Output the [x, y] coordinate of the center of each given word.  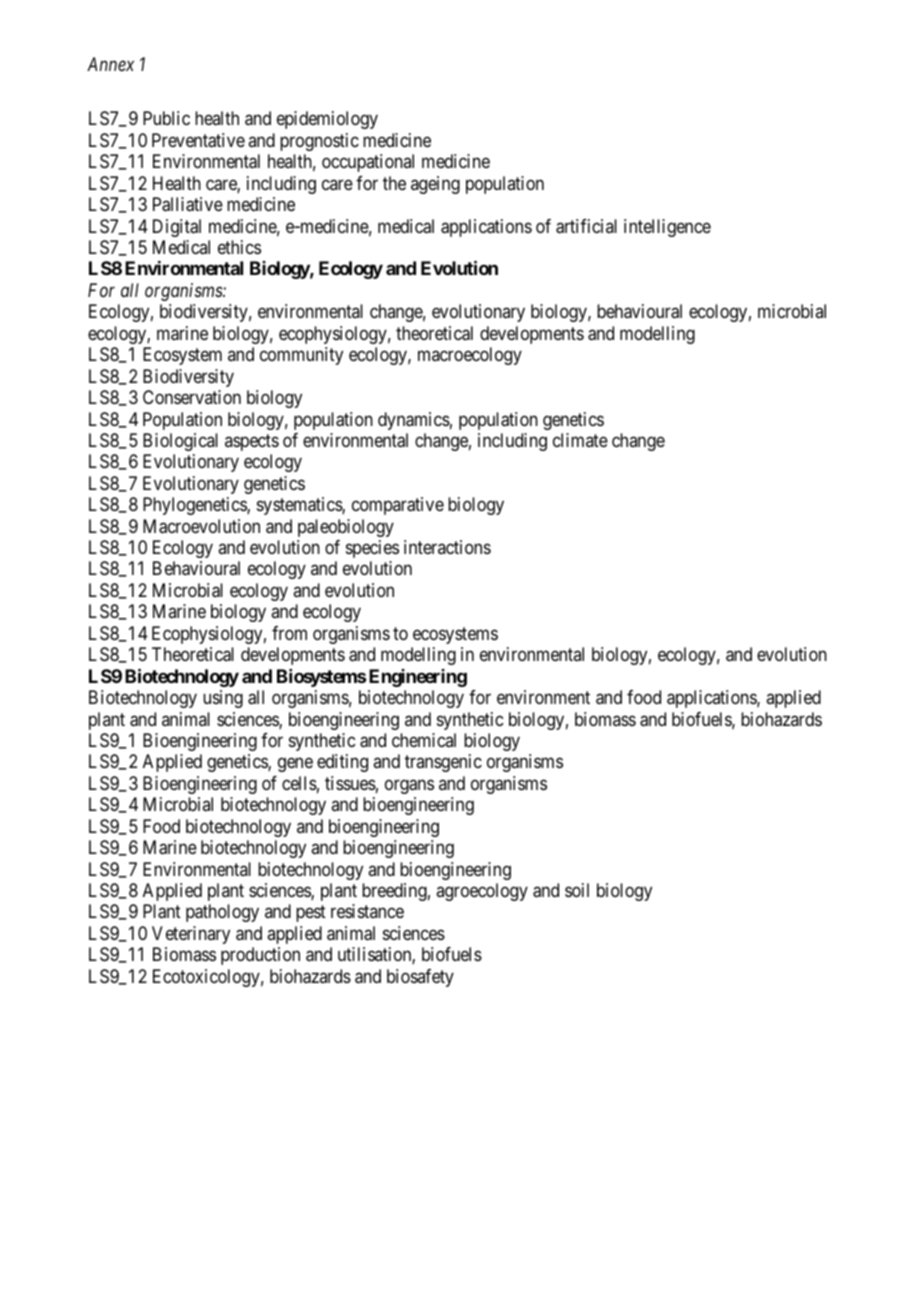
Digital [177, 228]
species [372, 549]
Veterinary [191, 935]
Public [166, 118]
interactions [447, 547]
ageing [435, 185]
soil [577, 890]
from [289, 633]
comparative [398, 506]
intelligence [667, 228]
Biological [180, 442]
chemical [424, 740]
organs [409, 786]
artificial [586, 226]
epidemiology [327, 120]
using [223, 699]
